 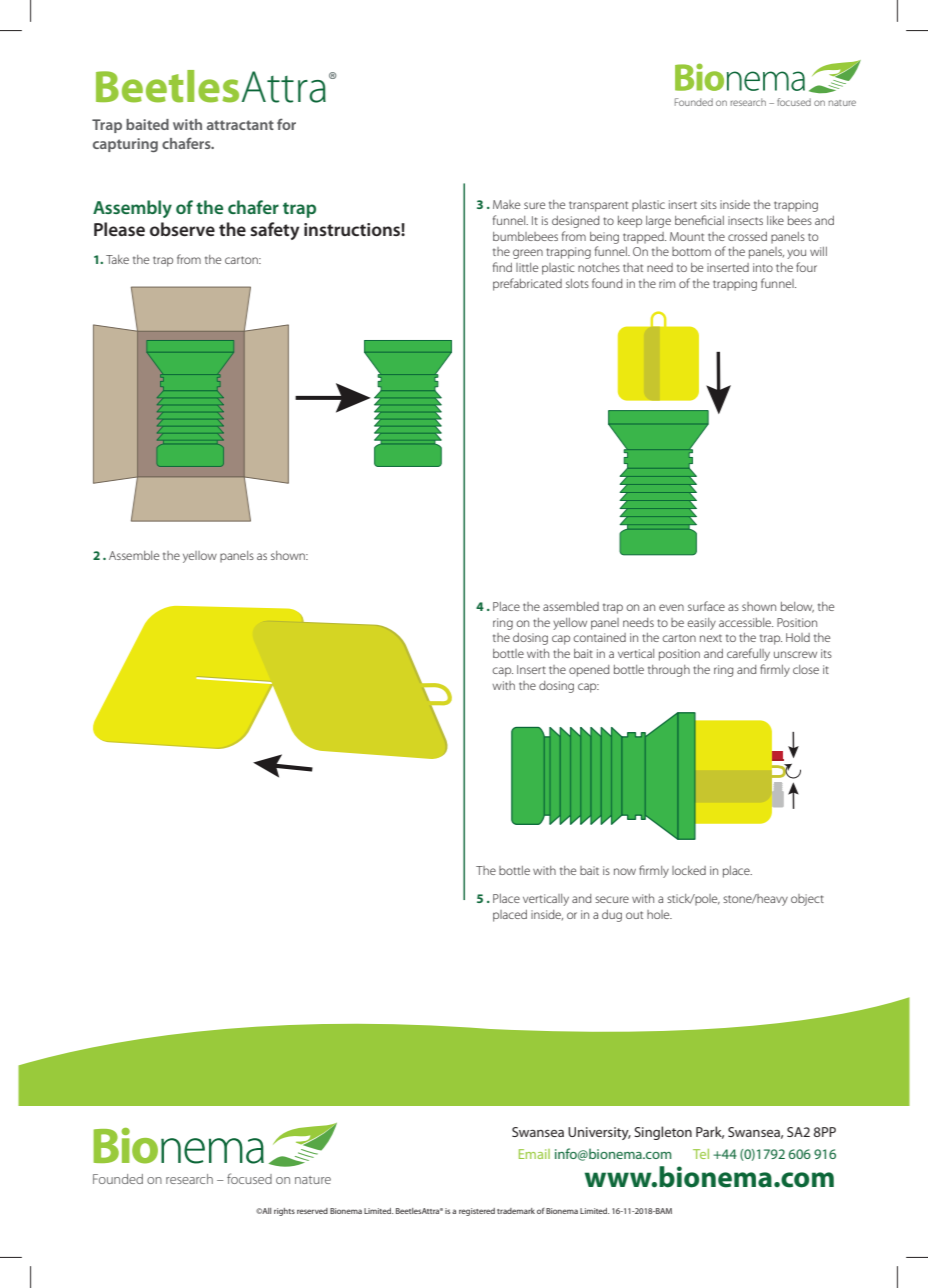 What do you see at coordinates (709, 204) in the document?
I see `sits` at bounding box center [709, 204].
